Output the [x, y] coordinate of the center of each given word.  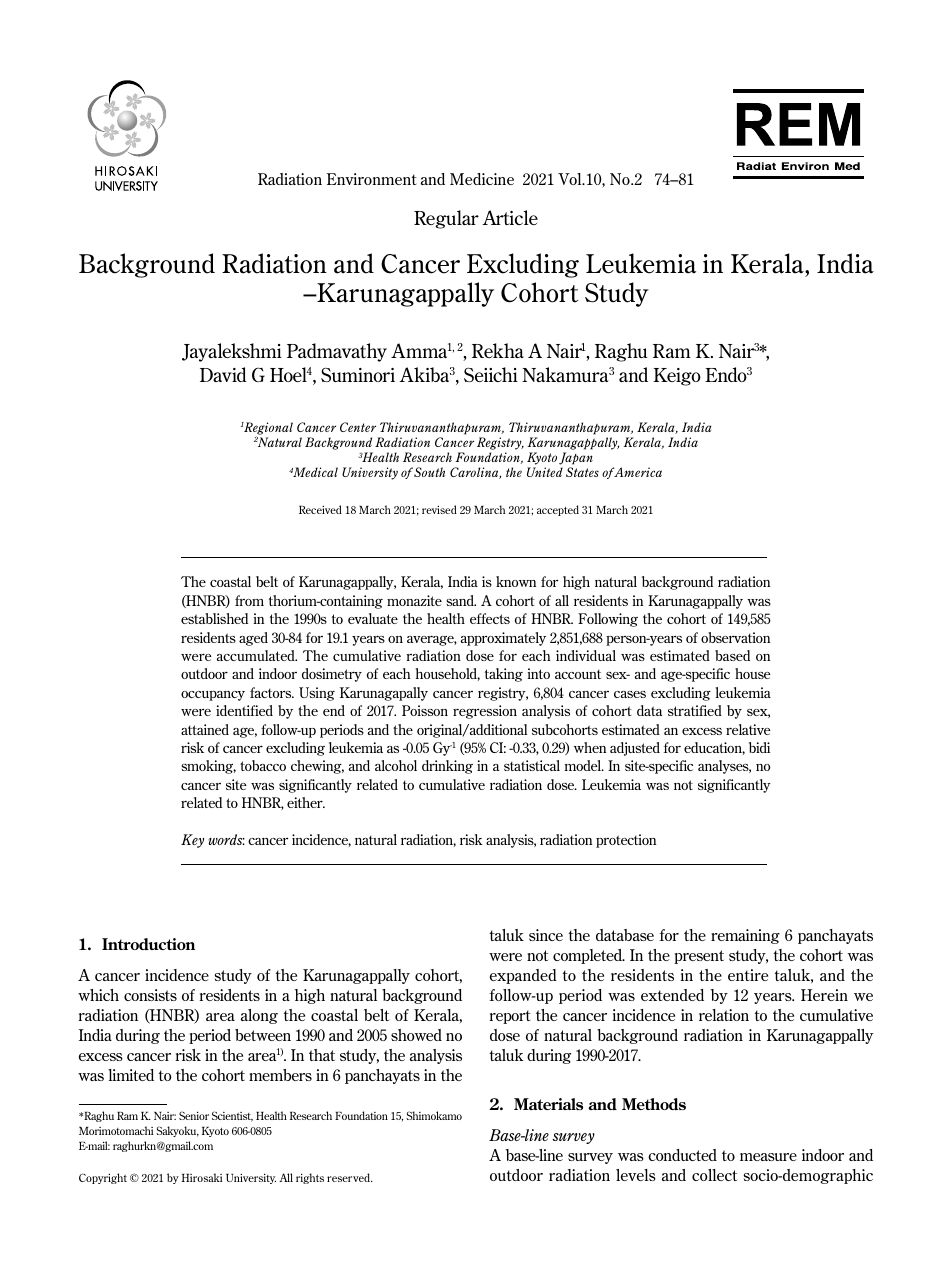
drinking [447, 767]
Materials [548, 1104]
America [637, 472]
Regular [446, 219]
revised [439, 509]
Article [510, 217]
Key [192, 841]
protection [626, 841]
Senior [194, 1115]
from [249, 600]
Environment [372, 179]
